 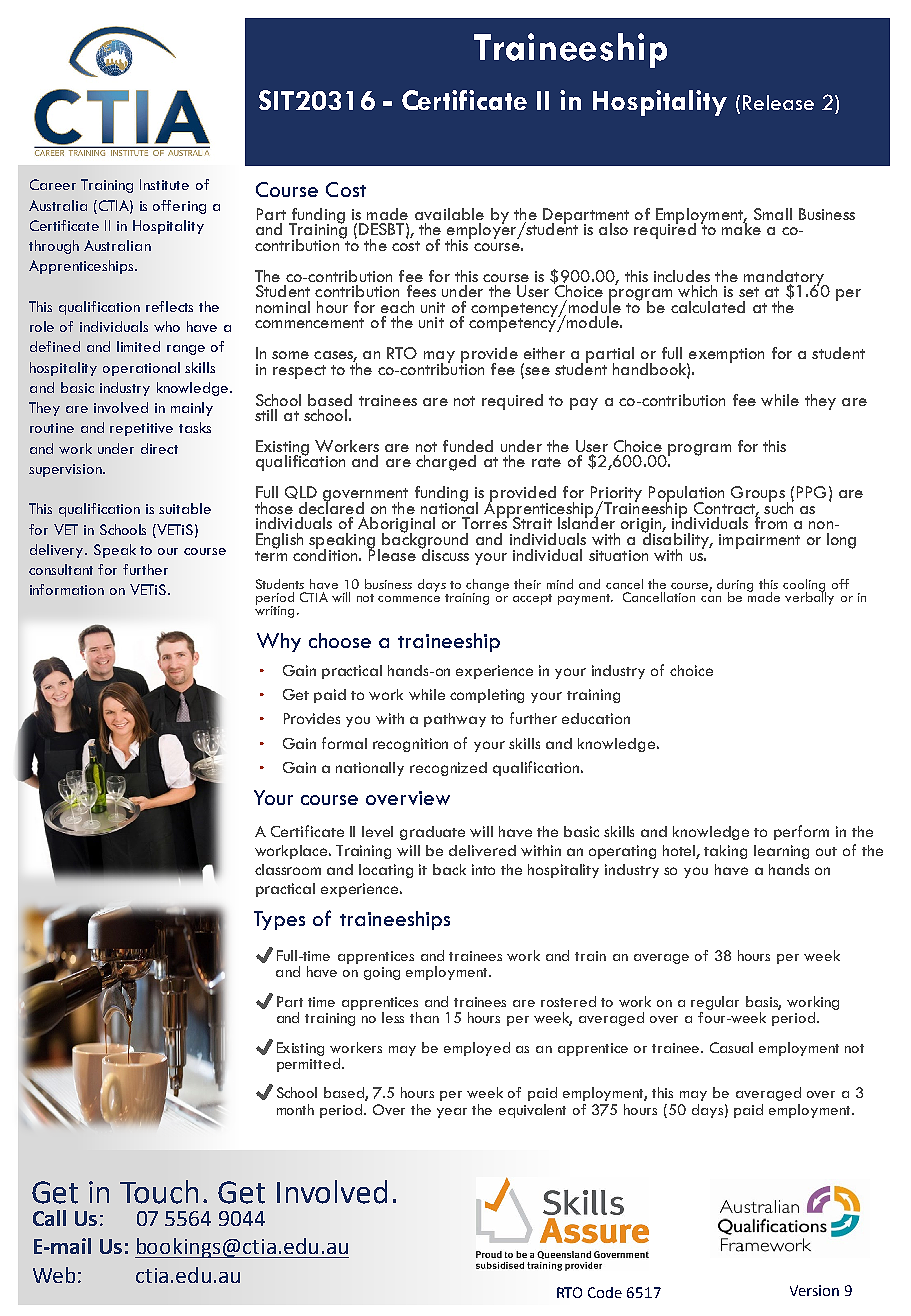 What do you see at coordinates (809, 597) in the page?
I see `verbally` at bounding box center [809, 597].
